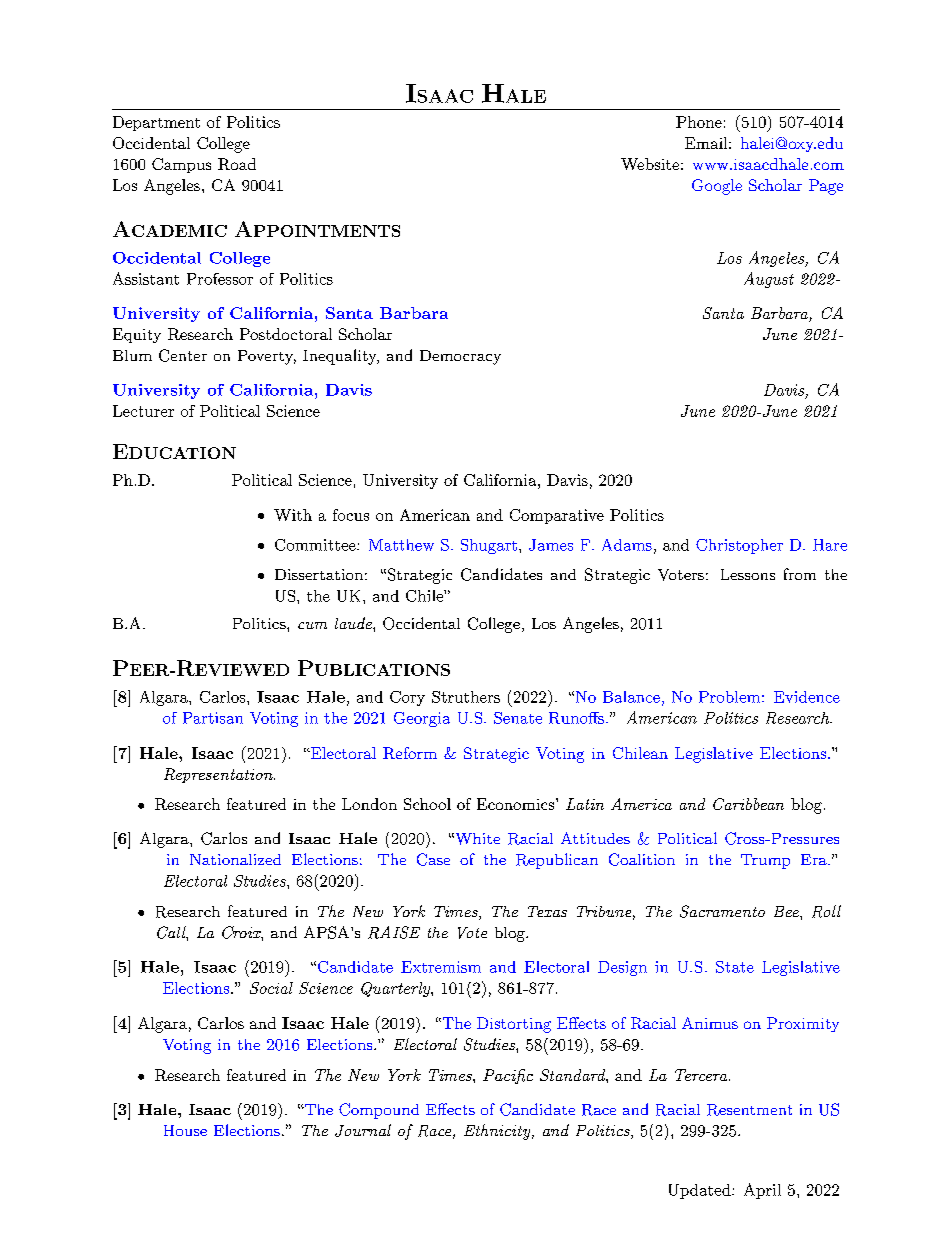 The image size is (952, 1233). I want to click on August, so click(769, 280).
